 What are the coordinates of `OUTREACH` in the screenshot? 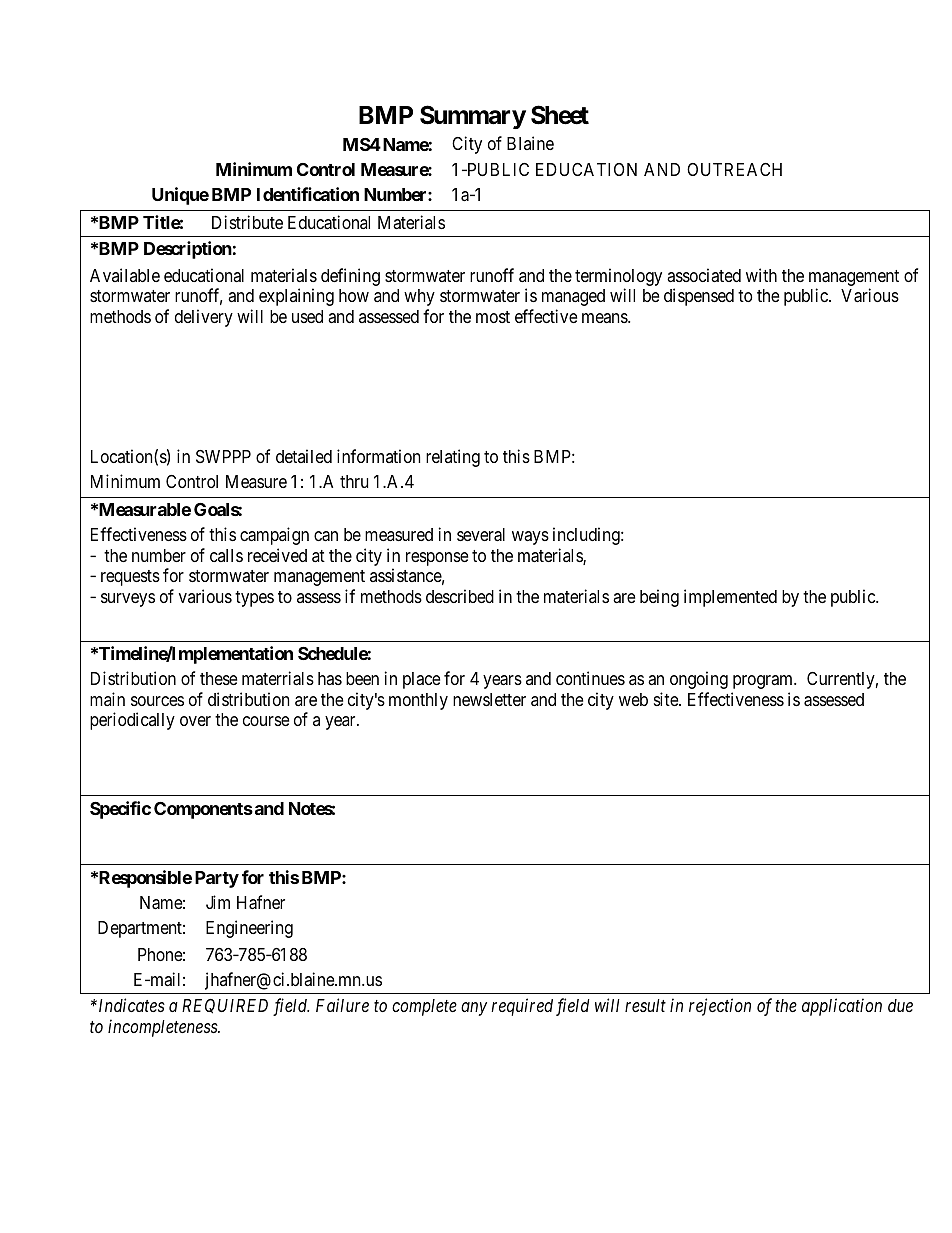 It's located at (734, 169).
